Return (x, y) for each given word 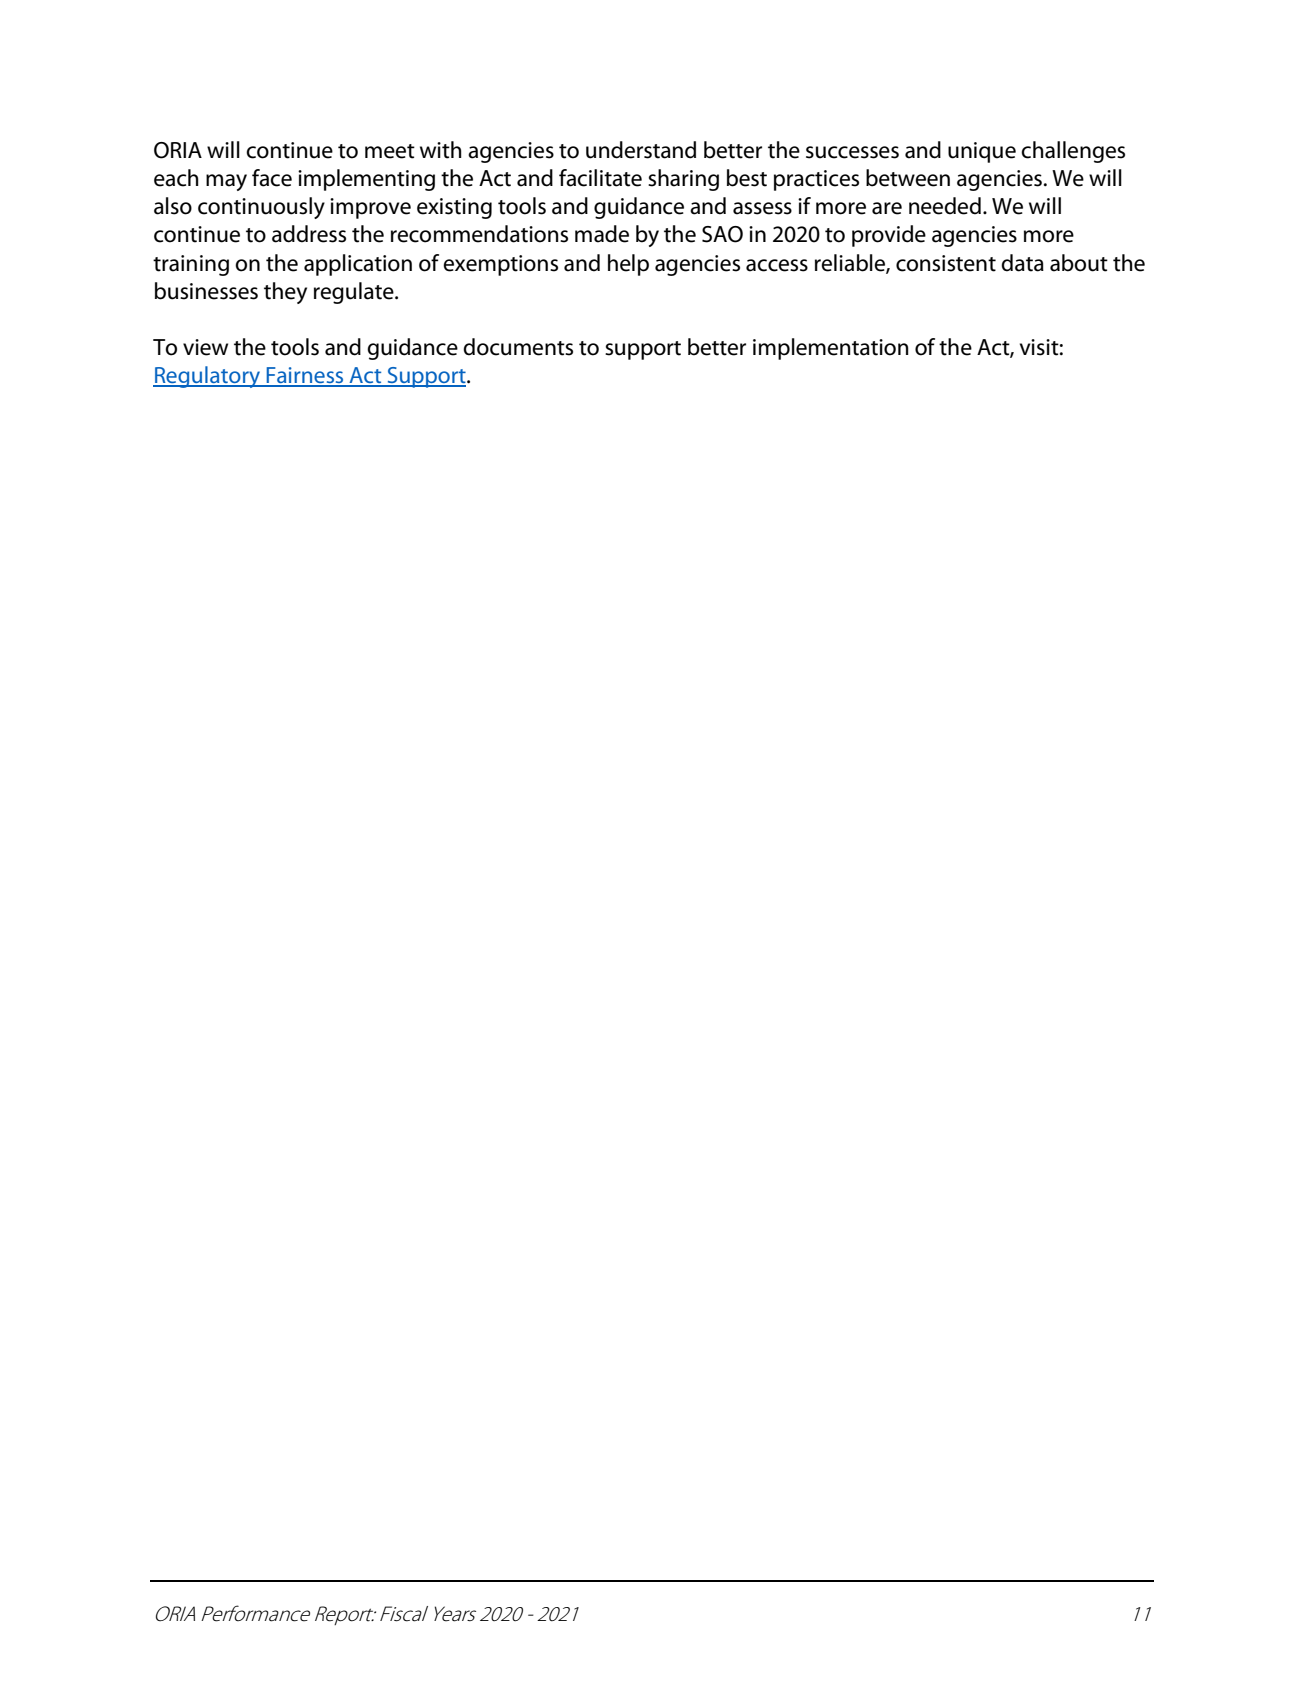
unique (982, 152)
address (309, 234)
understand (641, 150)
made (602, 234)
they (285, 293)
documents (518, 347)
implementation (831, 349)
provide (889, 236)
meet (390, 151)
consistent (946, 263)
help (628, 265)
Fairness (305, 376)
